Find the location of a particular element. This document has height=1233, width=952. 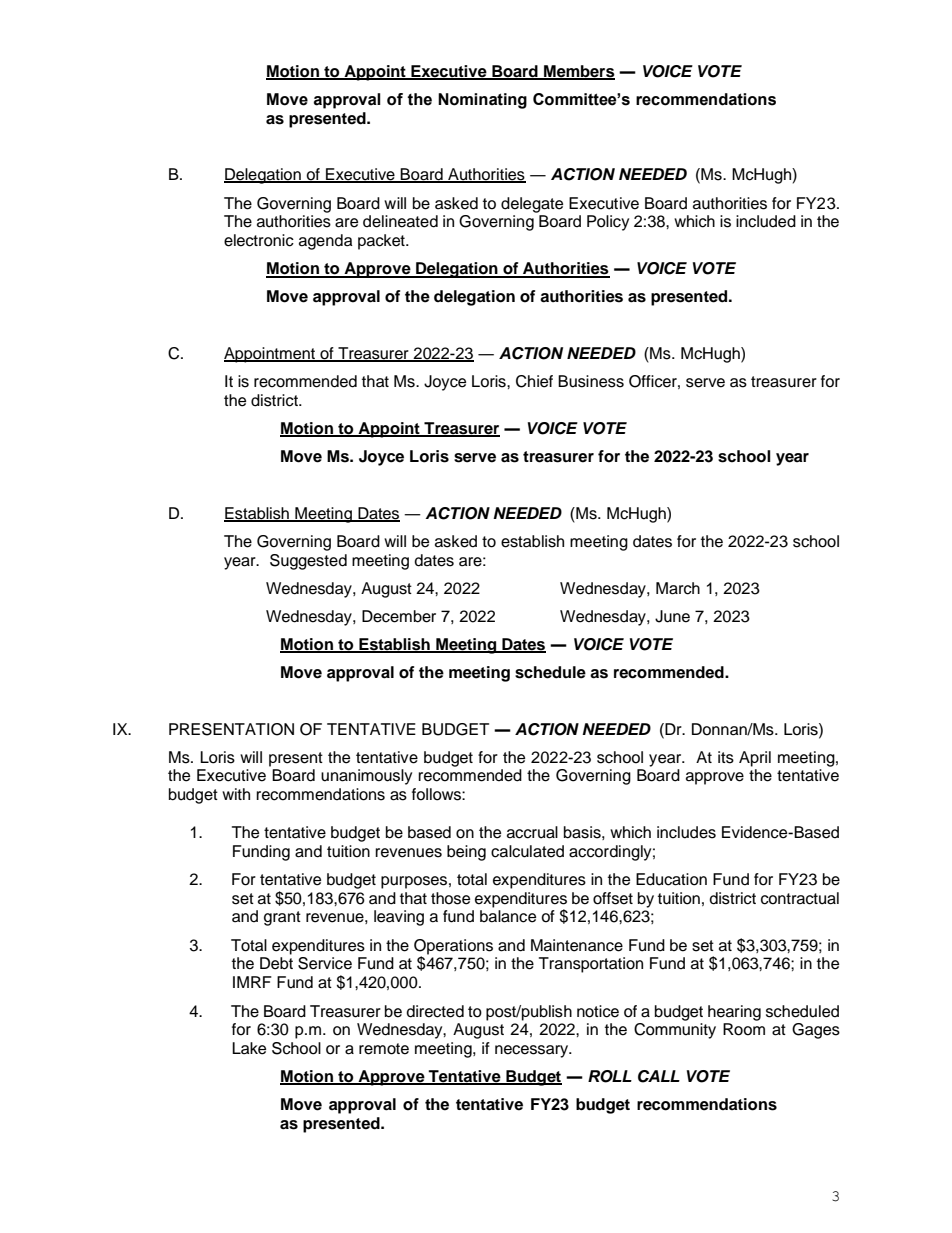

included is located at coordinates (766, 221).
